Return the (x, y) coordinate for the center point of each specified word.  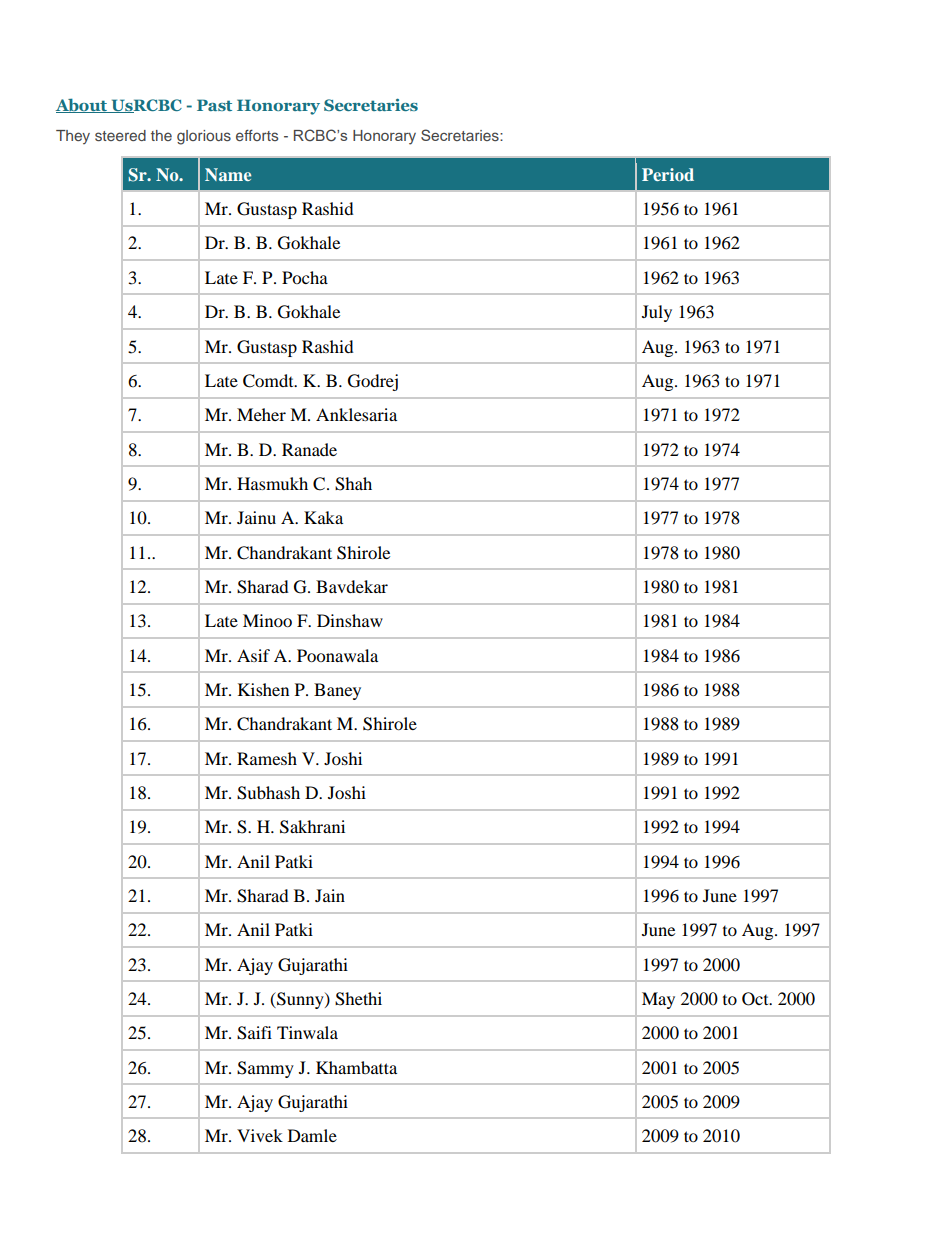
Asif (253, 655)
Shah (353, 484)
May (658, 1000)
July (657, 313)
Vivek (260, 1135)
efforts (257, 135)
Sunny (300, 1000)
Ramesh (267, 758)
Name (228, 174)
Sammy (265, 1069)
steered (120, 135)
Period (668, 174)
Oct (756, 999)
